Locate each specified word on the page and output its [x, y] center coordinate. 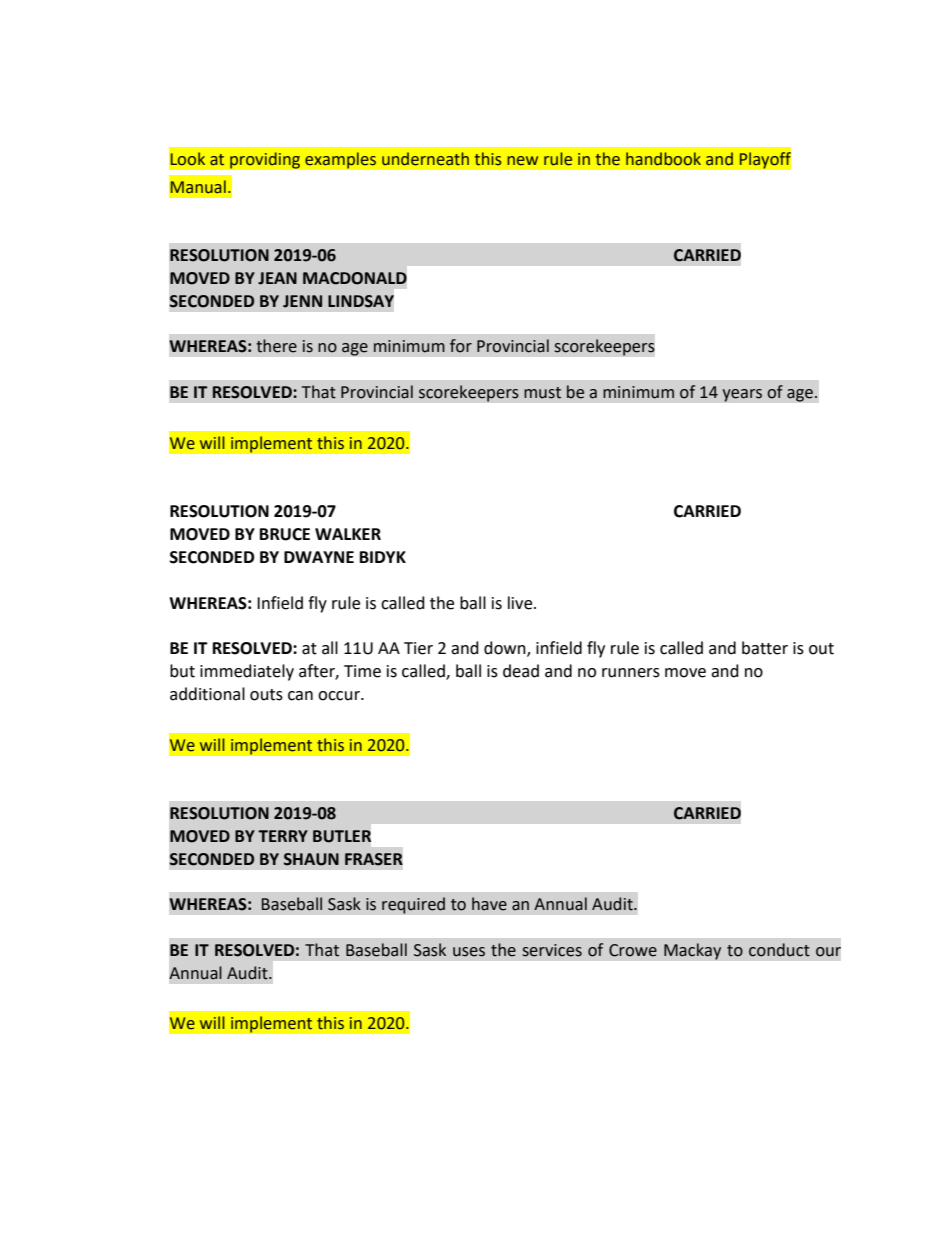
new [522, 161]
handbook [663, 159]
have [489, 904]
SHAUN [311, 859]
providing [265, 160]
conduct [779, 950]
